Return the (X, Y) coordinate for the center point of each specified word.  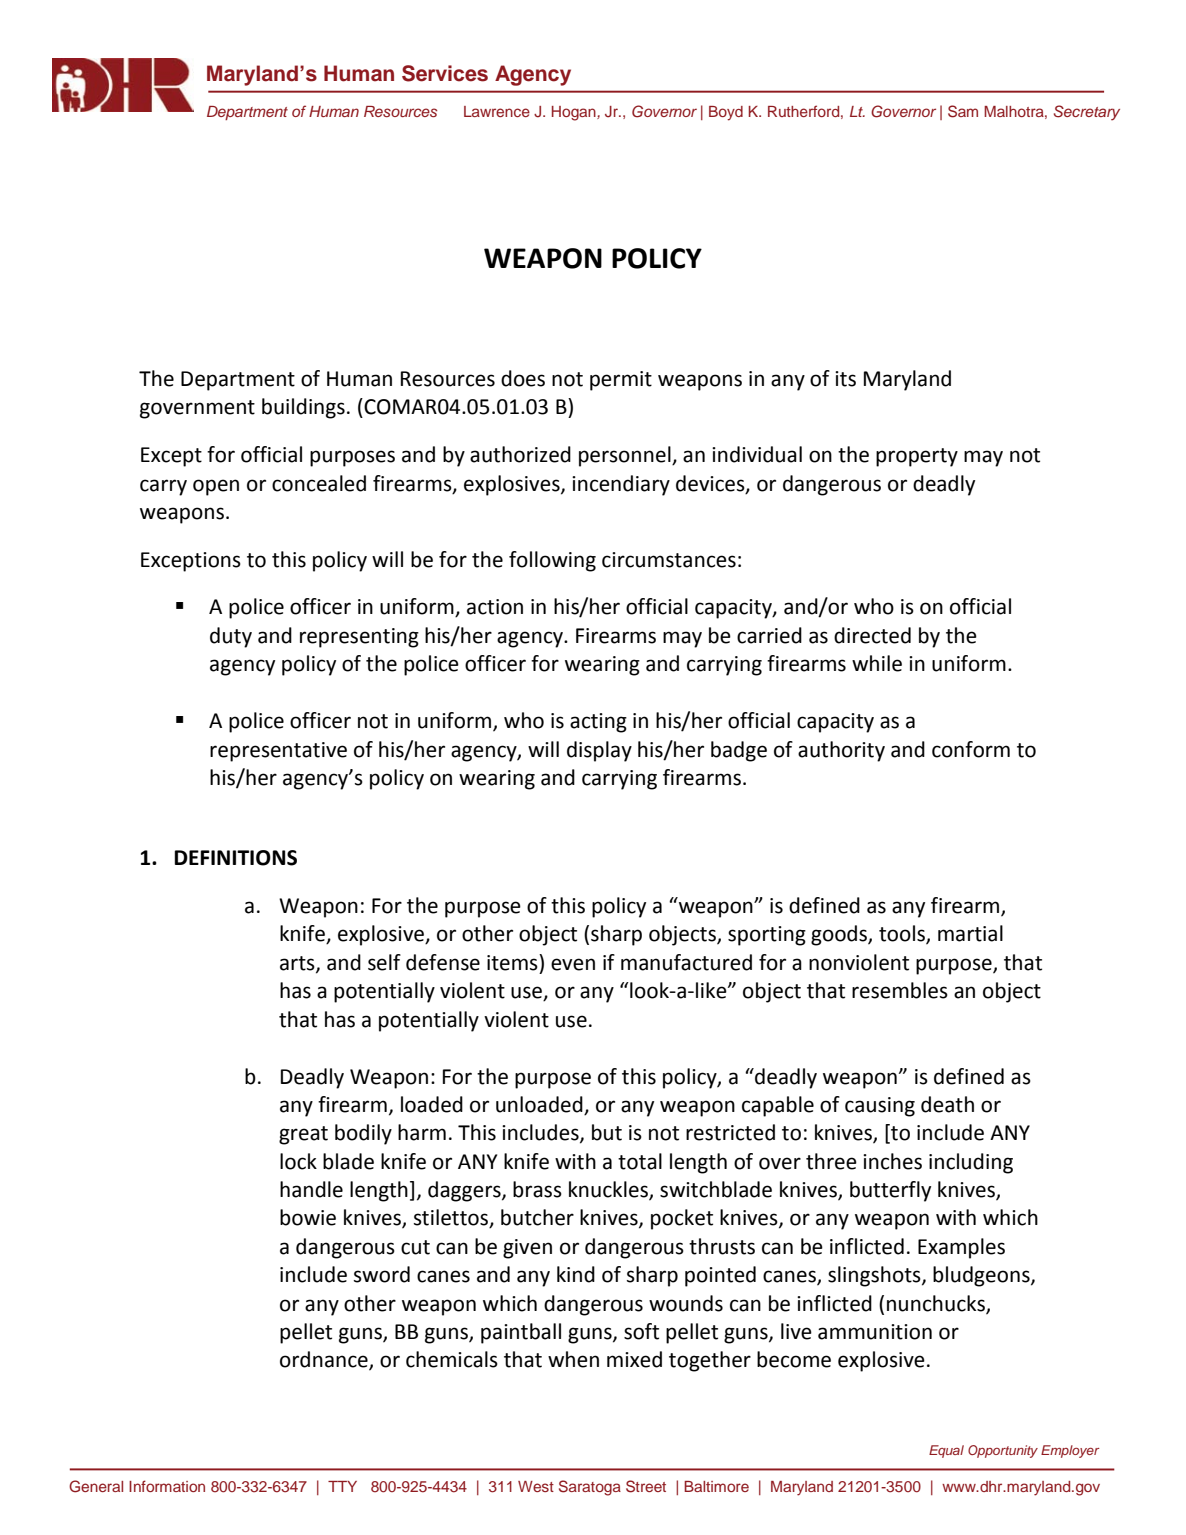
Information (167, 1486)
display (599, 751)
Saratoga (590, 1488)
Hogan (575, 113)
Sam (963, 111)
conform (971, 749)
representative (278, 752)
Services (445, 73)
